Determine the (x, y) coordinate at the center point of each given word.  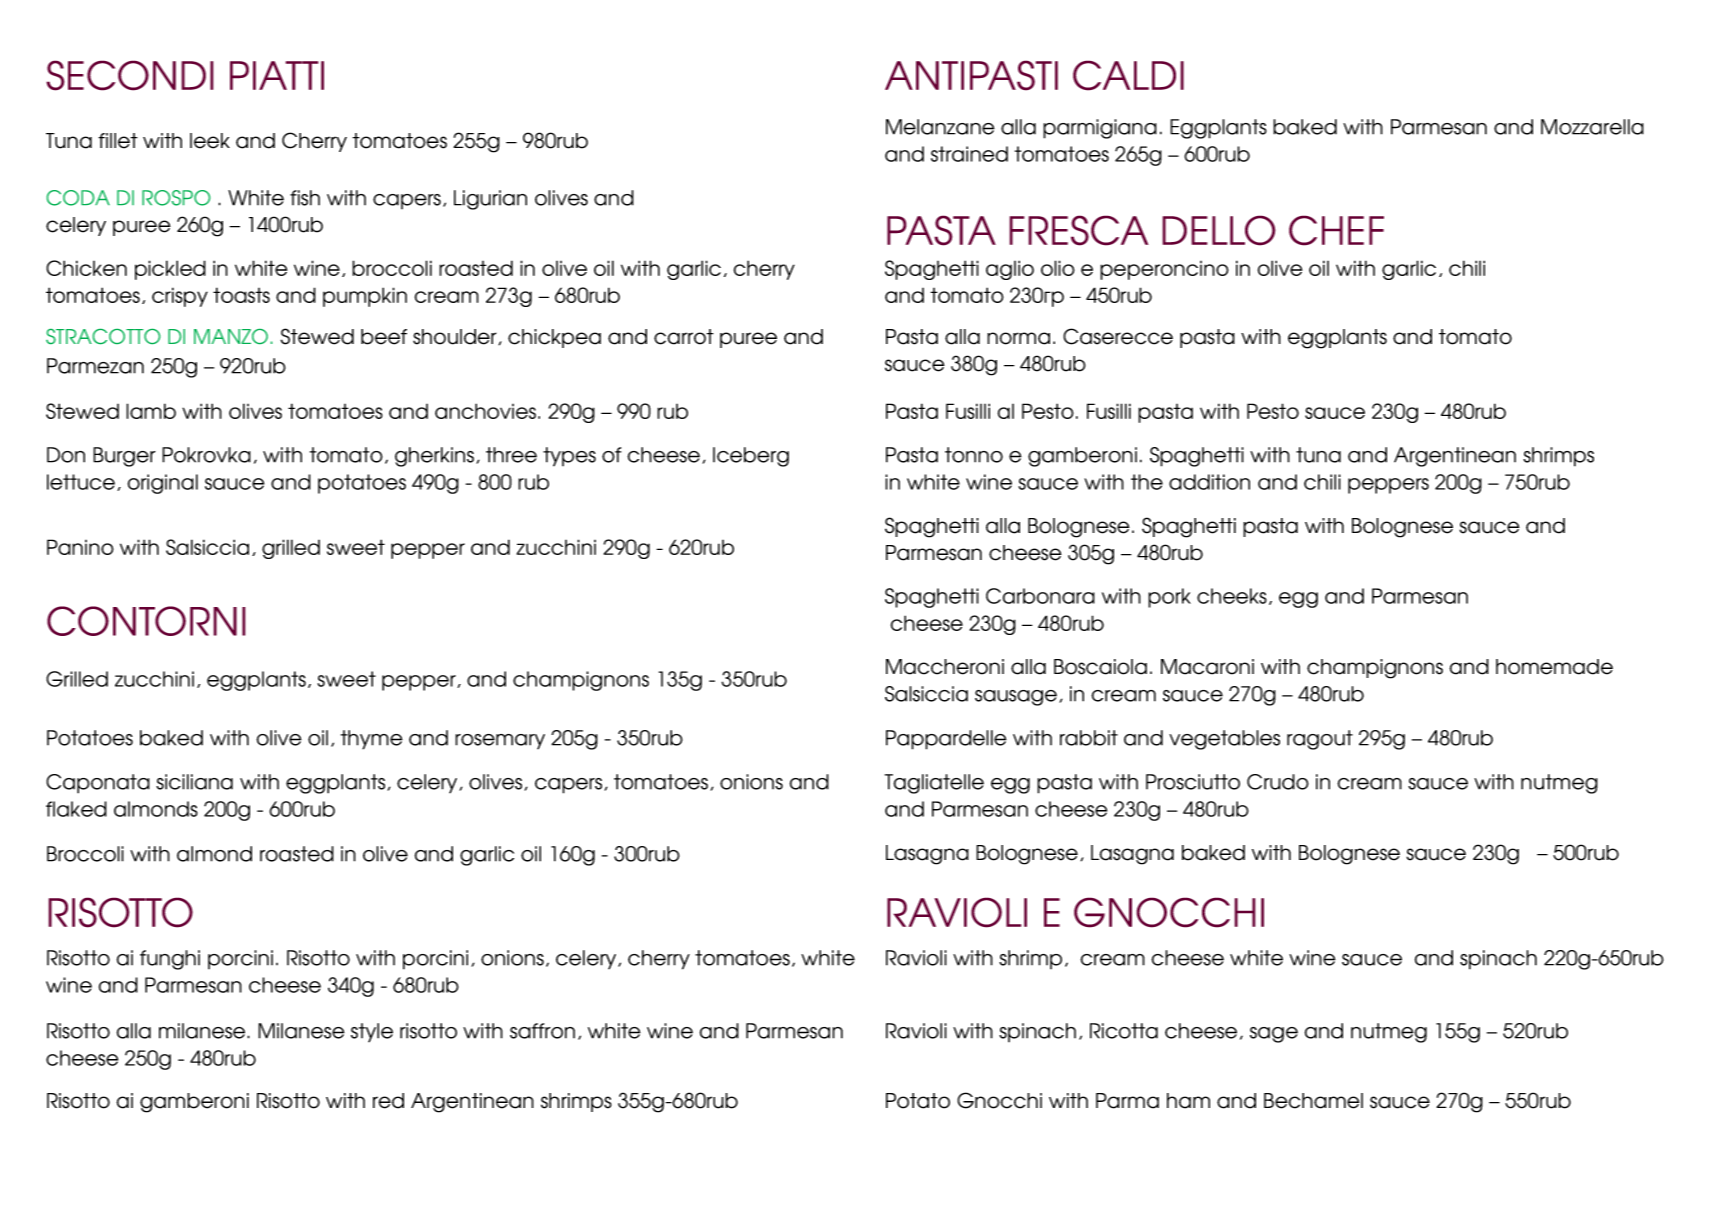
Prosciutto (1193, 782)
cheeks (1232, 596)
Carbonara (1040, 596)
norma (1018, 338)
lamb (151, 411)
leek (210, 141)
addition (1209, 482)
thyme (372, 740)
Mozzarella (1592, 127)
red (388, 1101)
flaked (76, 809)
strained (969, 154)
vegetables (1224, 740)
